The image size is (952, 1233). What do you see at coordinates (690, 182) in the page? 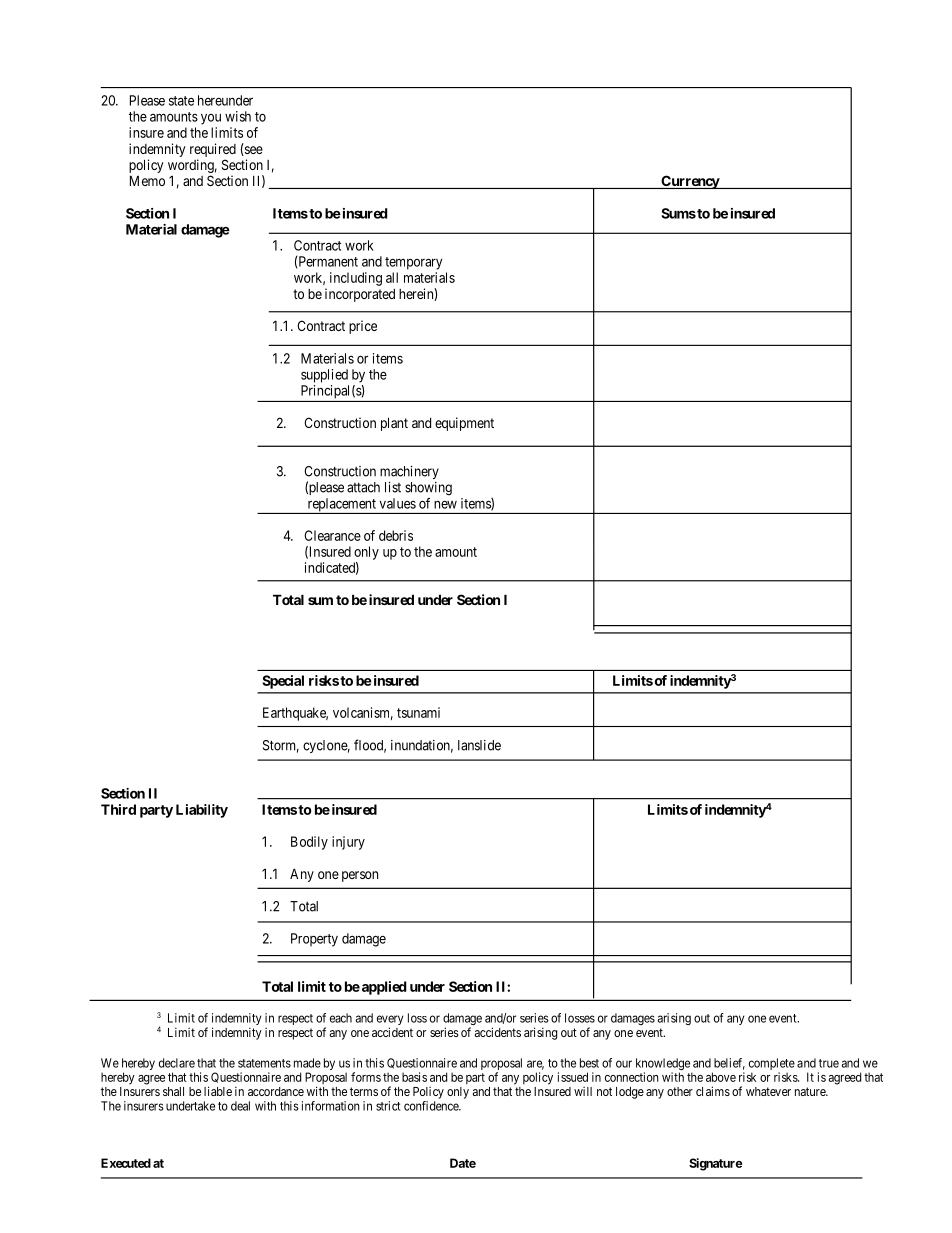
I see `Currency` at bounding box center [690, 182].
